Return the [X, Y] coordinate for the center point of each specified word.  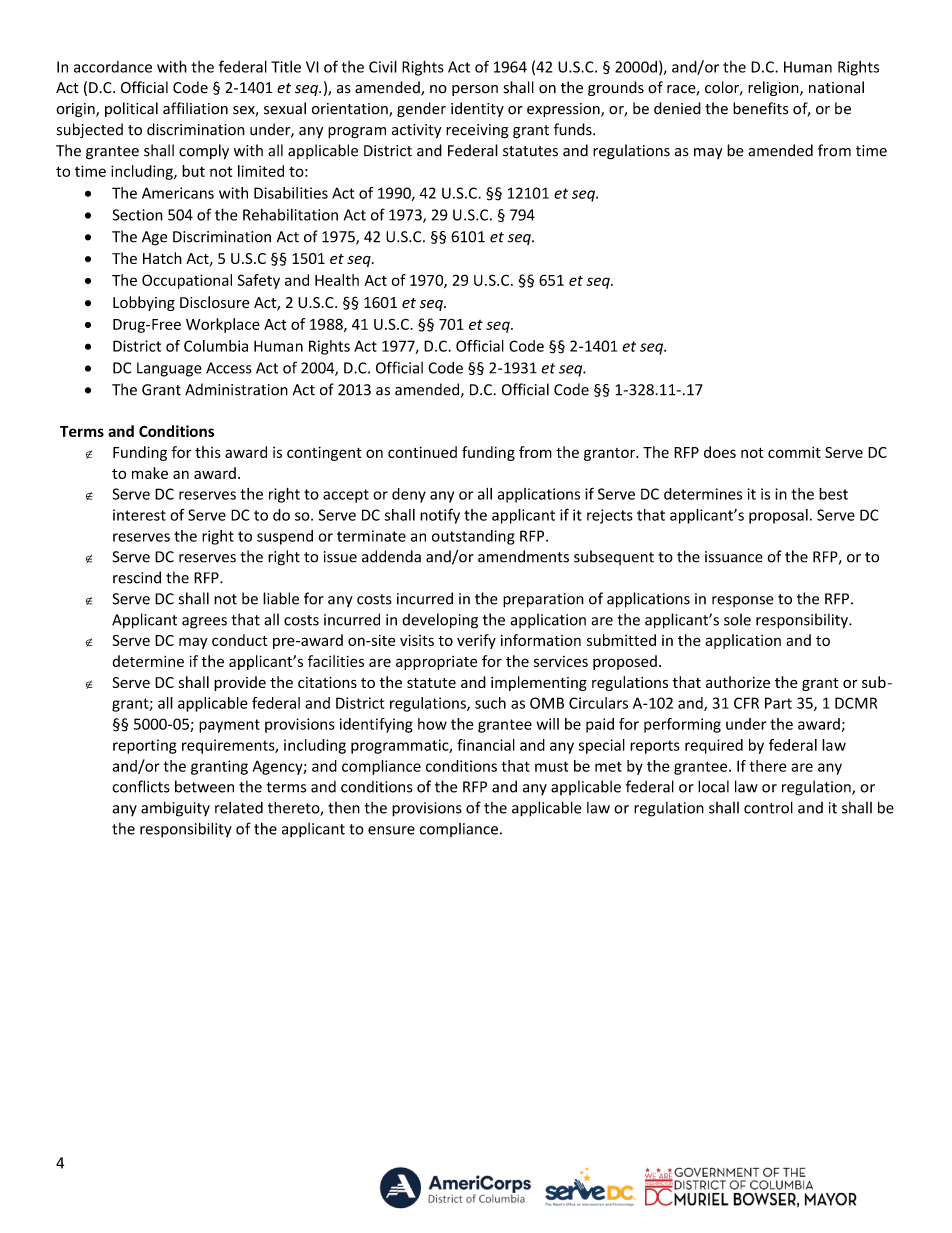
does [720, 452]
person [475, 90]
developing [440, 621]
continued [422, 452]
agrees [204, 623]
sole [737, 619]
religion [774, 88]
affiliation [195, 108]
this [208, 452]
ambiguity [175, 809]
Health [337, 280]
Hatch [162, 258]
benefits [760, 108]
